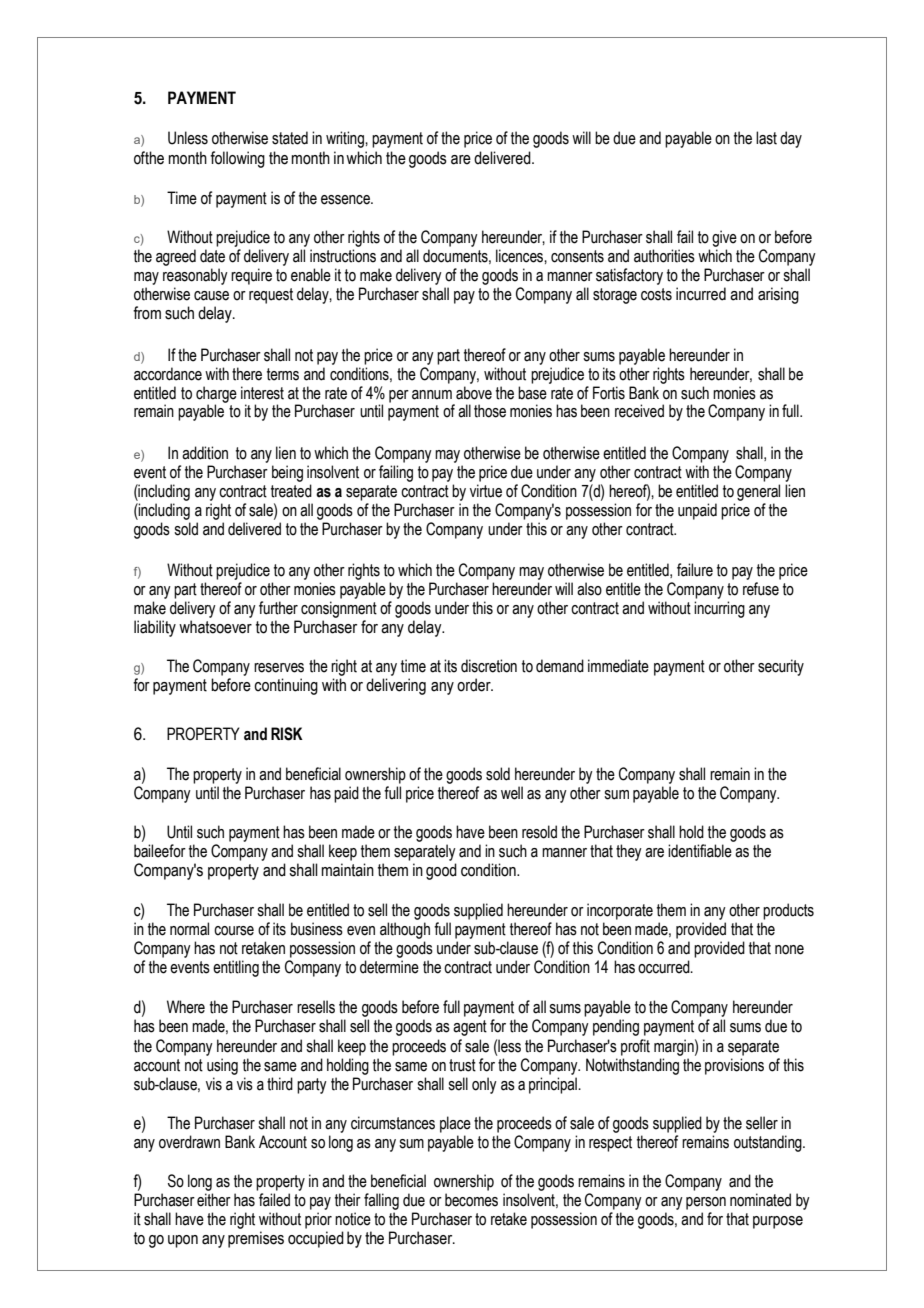 Image resolution: width=924 pixels, height=1308 pixels. I want to click on received, so click(639, 411).
